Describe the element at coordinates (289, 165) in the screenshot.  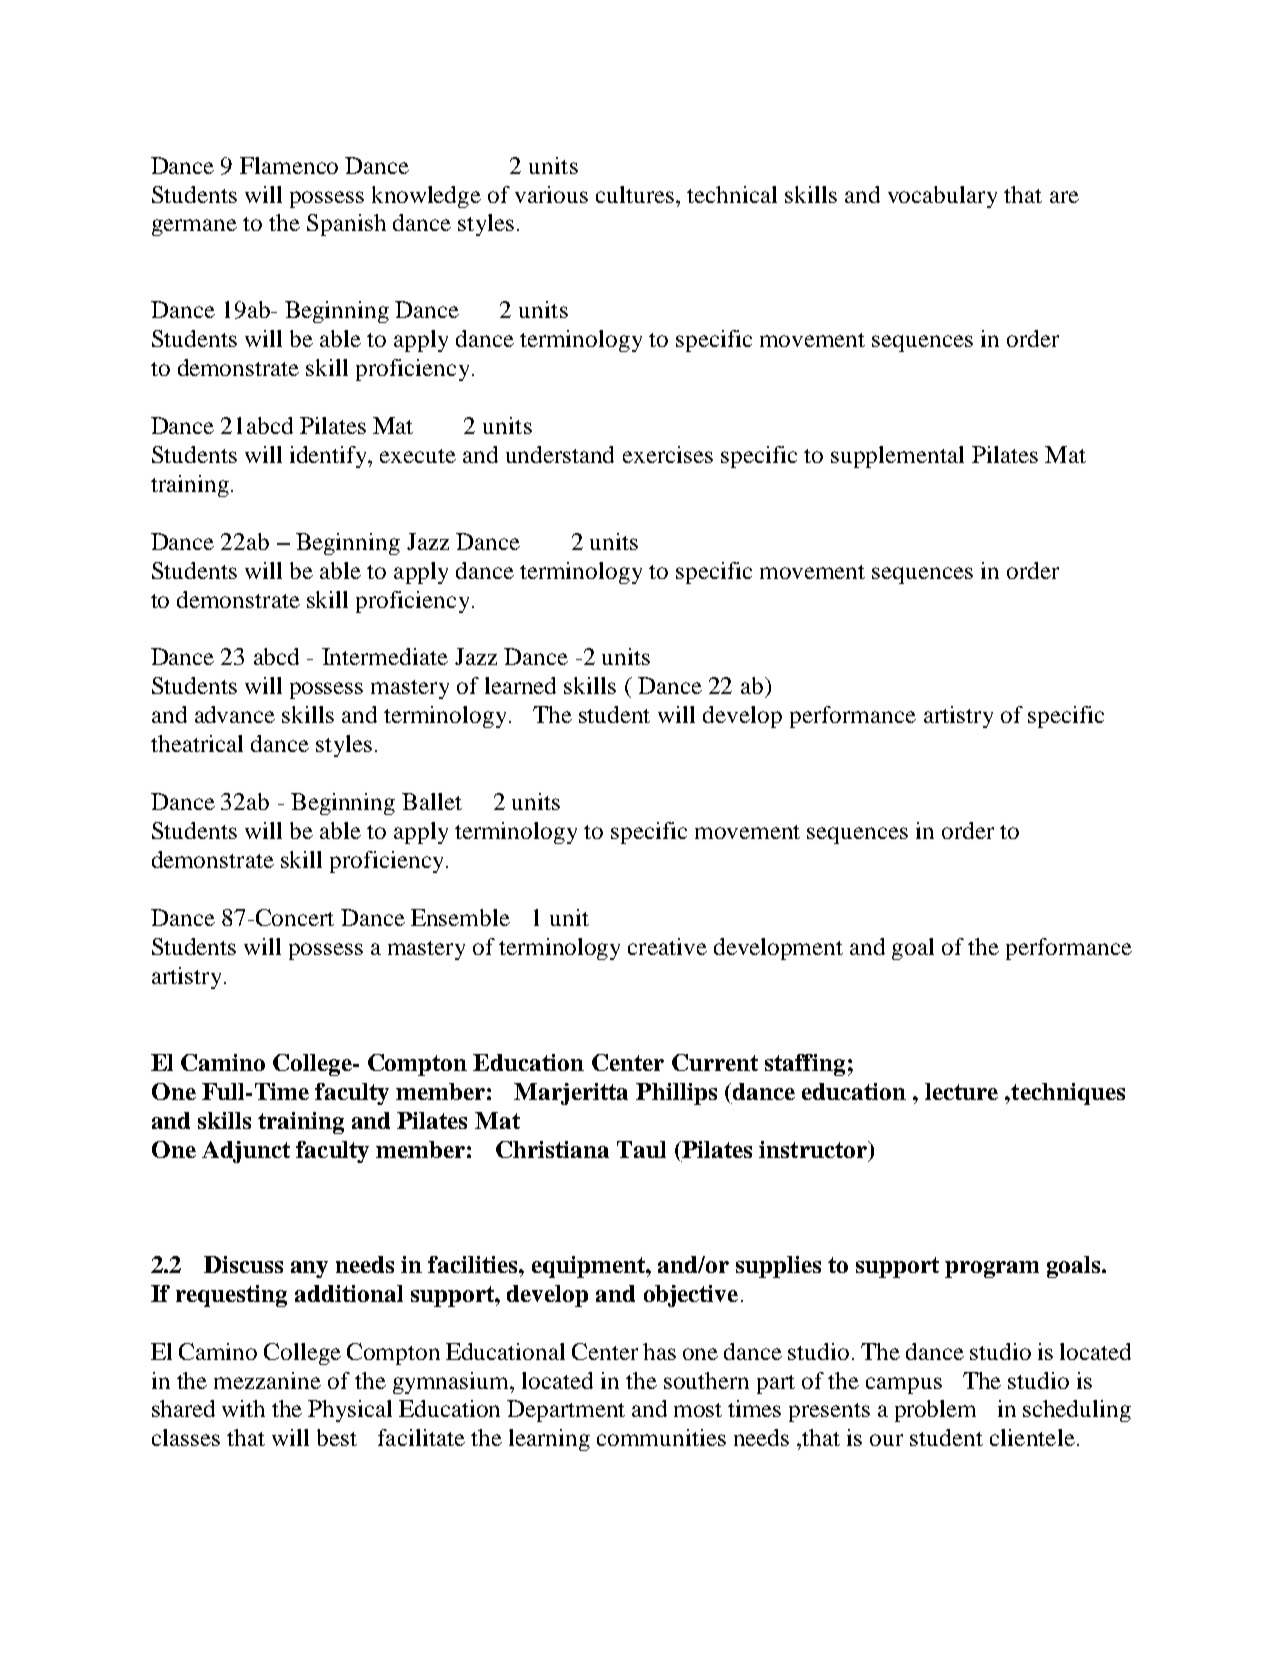
I see `Flamenco` at that location.
